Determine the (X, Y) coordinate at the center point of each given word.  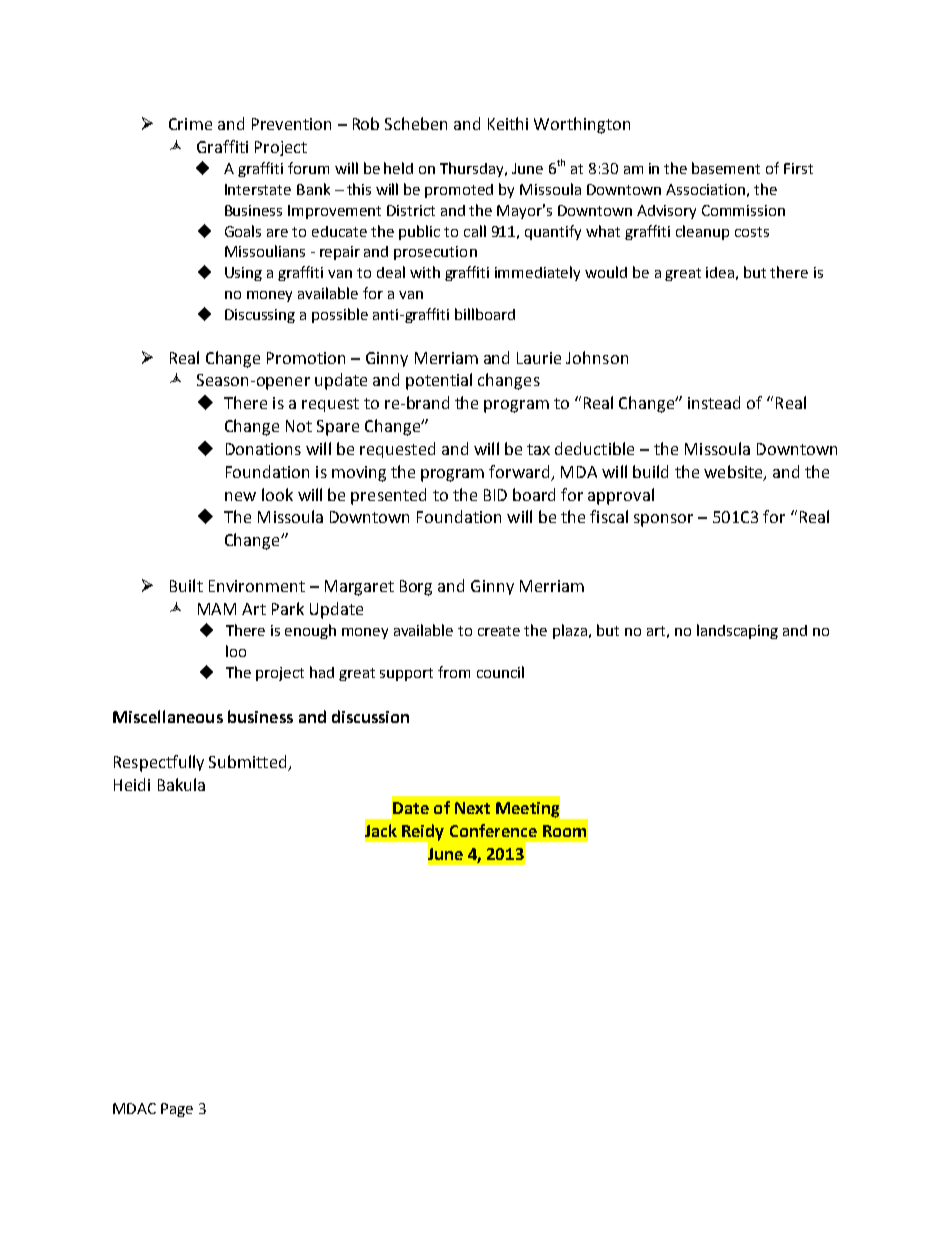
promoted (459, 191)
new (240, 496)
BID (495, 495)
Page (177, 1110)
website (734, 472)
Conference (493, 830)
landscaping (737, 631)
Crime (190, 124)
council (500, 672)
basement (726, 168)
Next (472, 808)
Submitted (249, 763)
